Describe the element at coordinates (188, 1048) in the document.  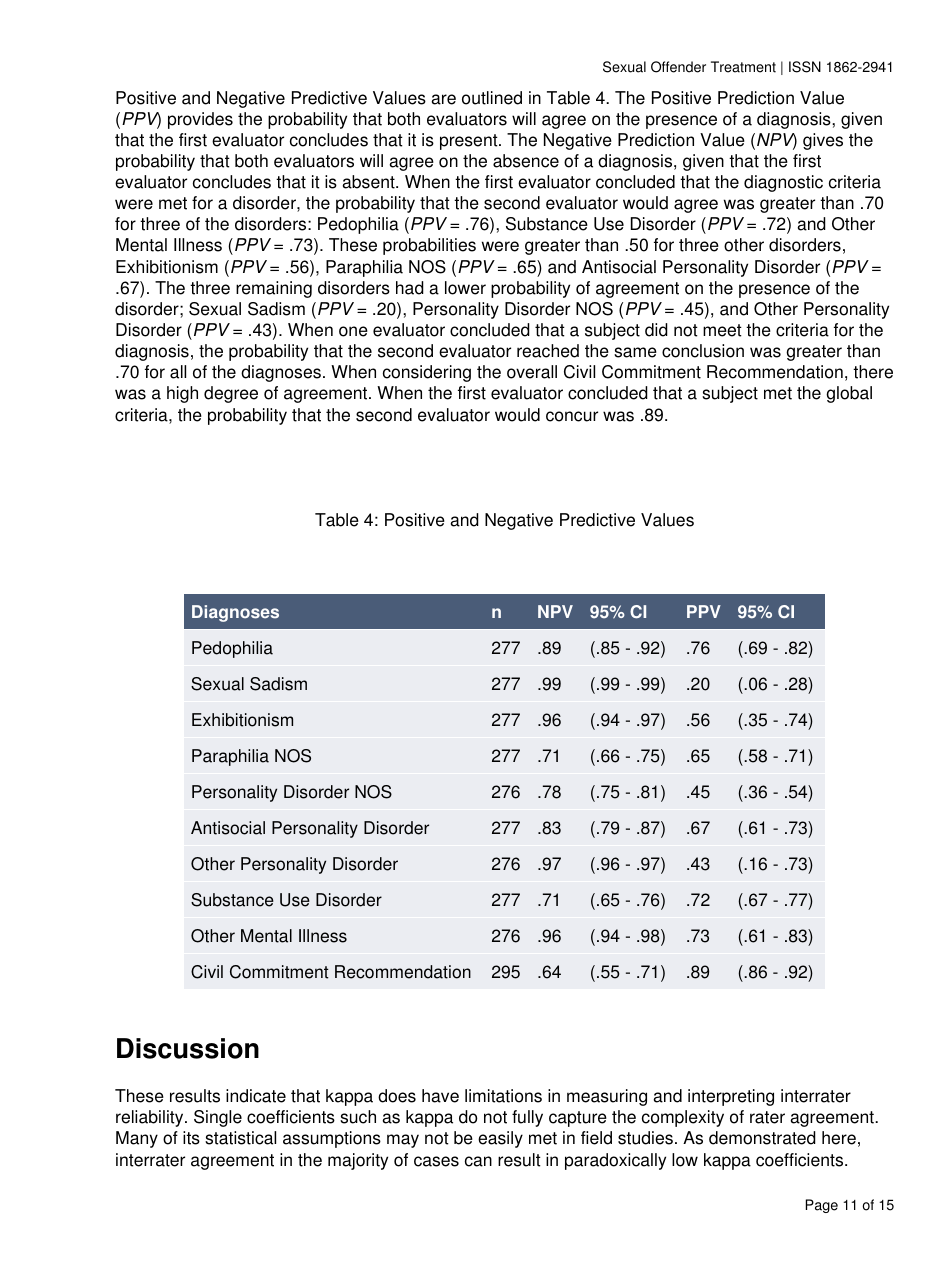
I see `Discussion` at that location.
